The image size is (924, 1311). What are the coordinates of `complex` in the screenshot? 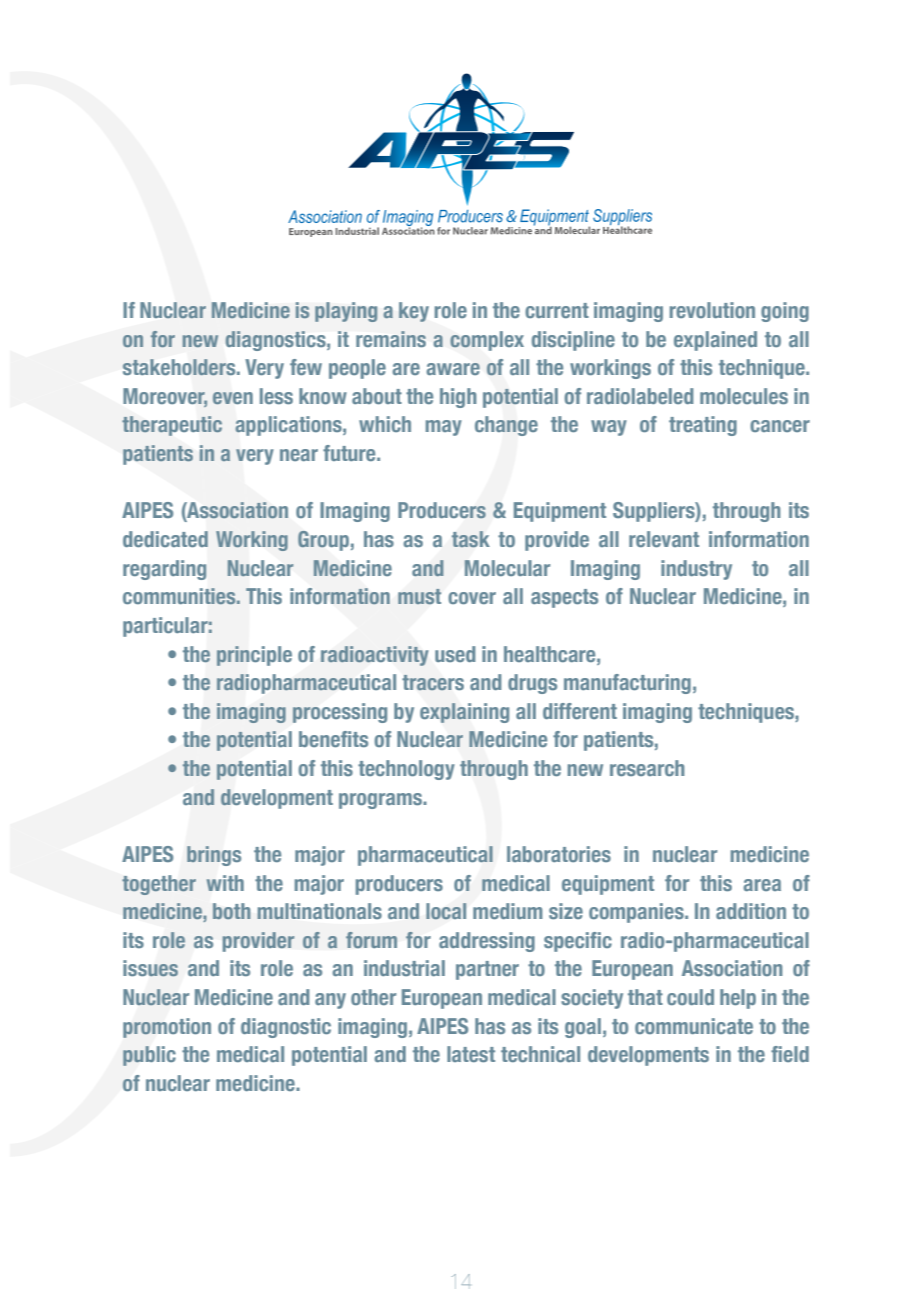 It's located at (487, 341).
